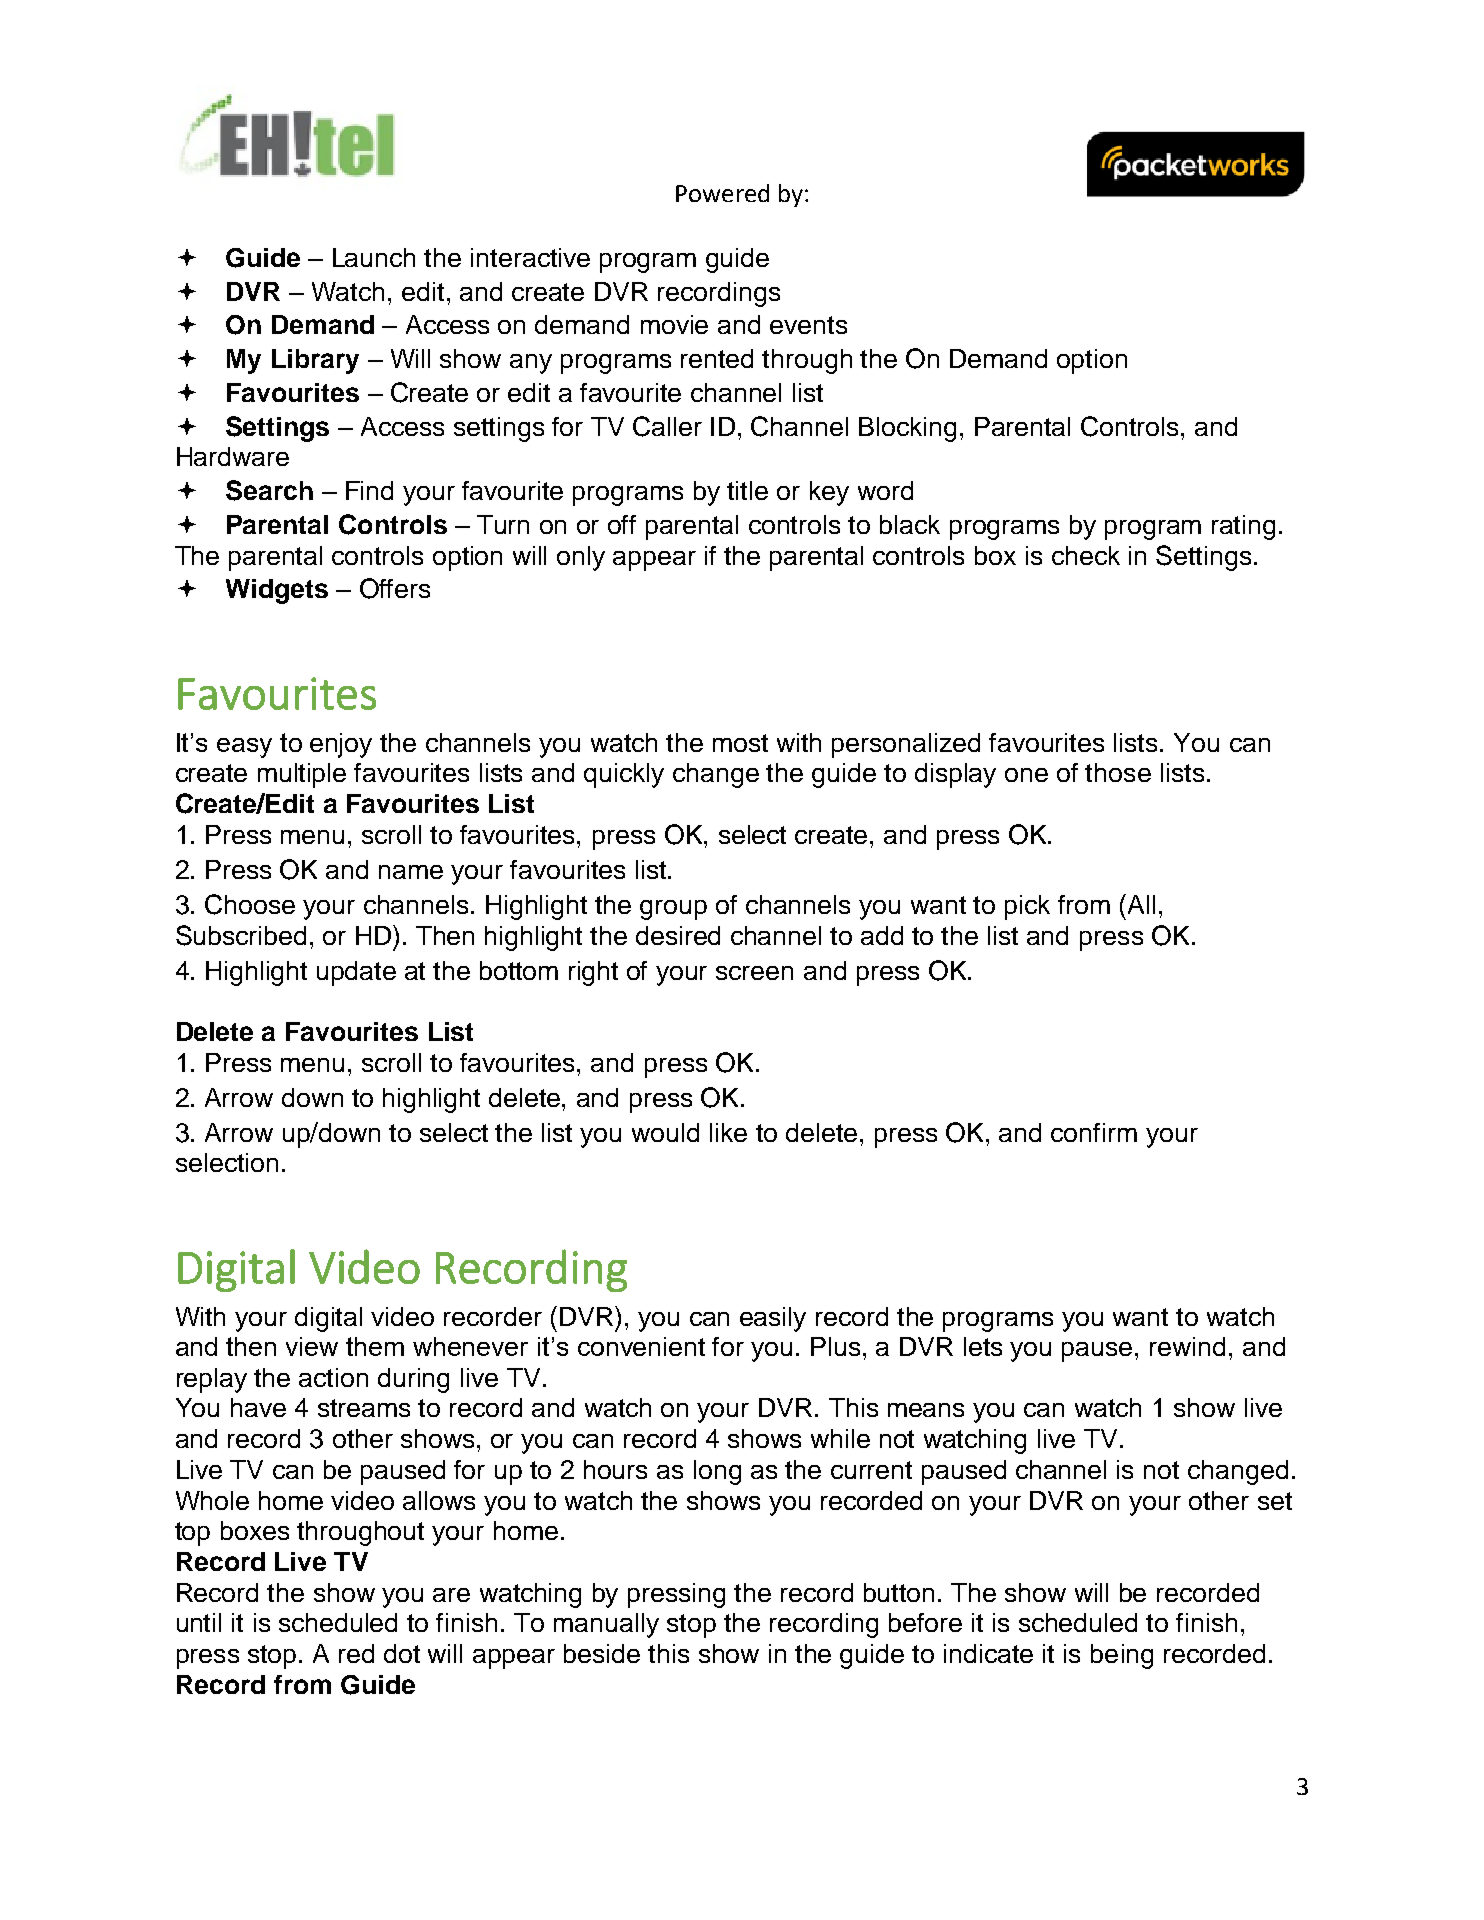  I want to click on title, so click(747, 490).
